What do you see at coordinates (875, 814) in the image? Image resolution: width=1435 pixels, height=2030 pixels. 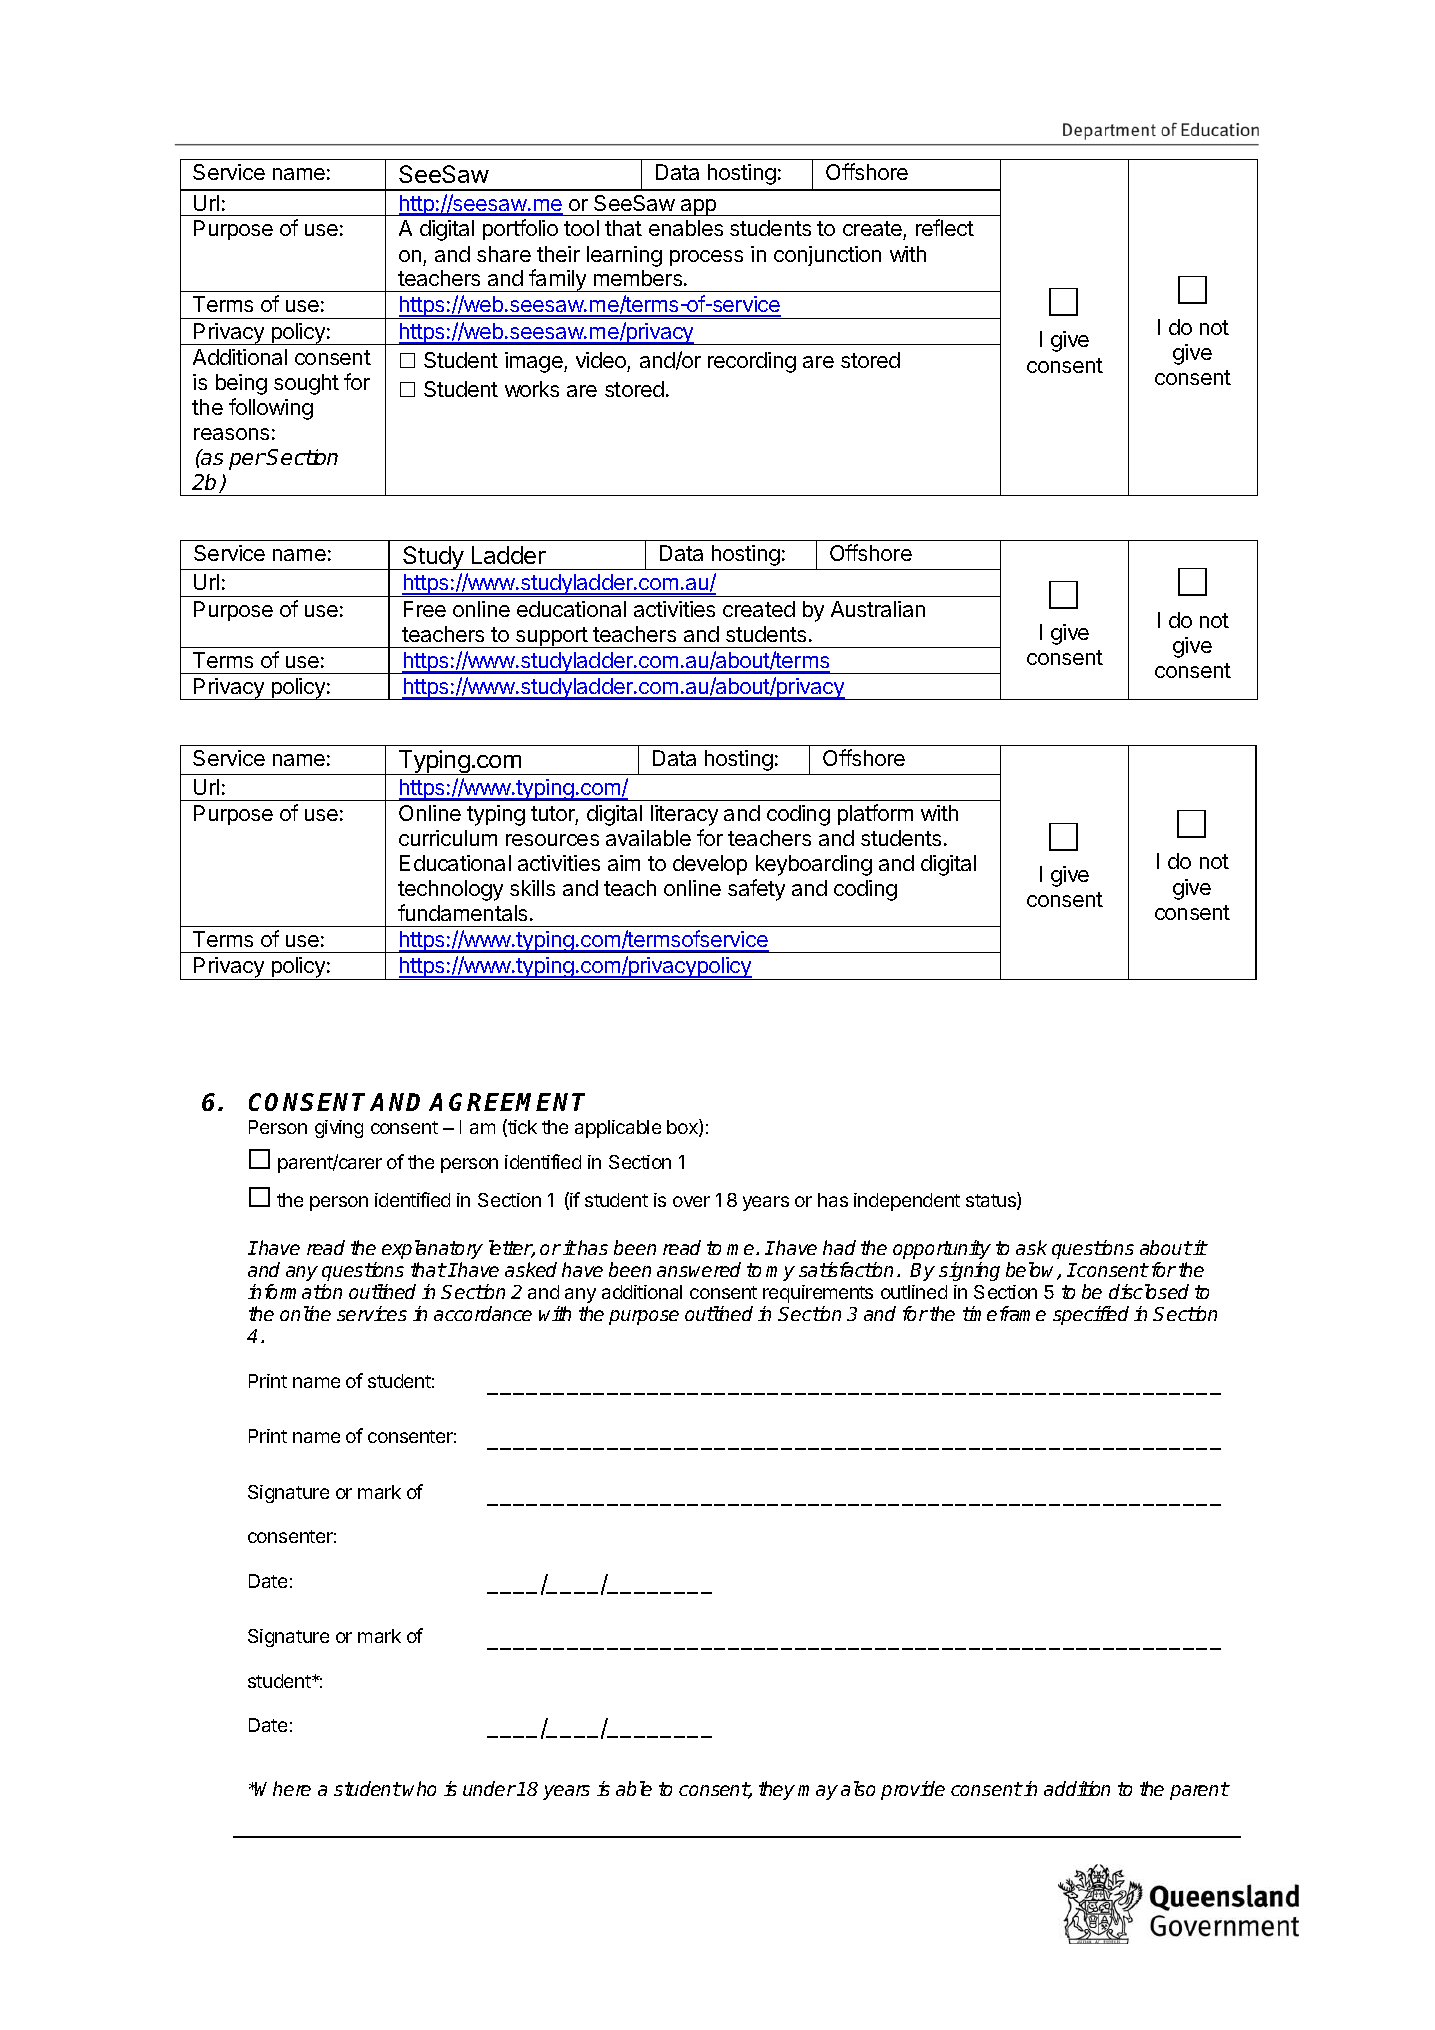 I see `platform` at bounding box center [875, 814].
